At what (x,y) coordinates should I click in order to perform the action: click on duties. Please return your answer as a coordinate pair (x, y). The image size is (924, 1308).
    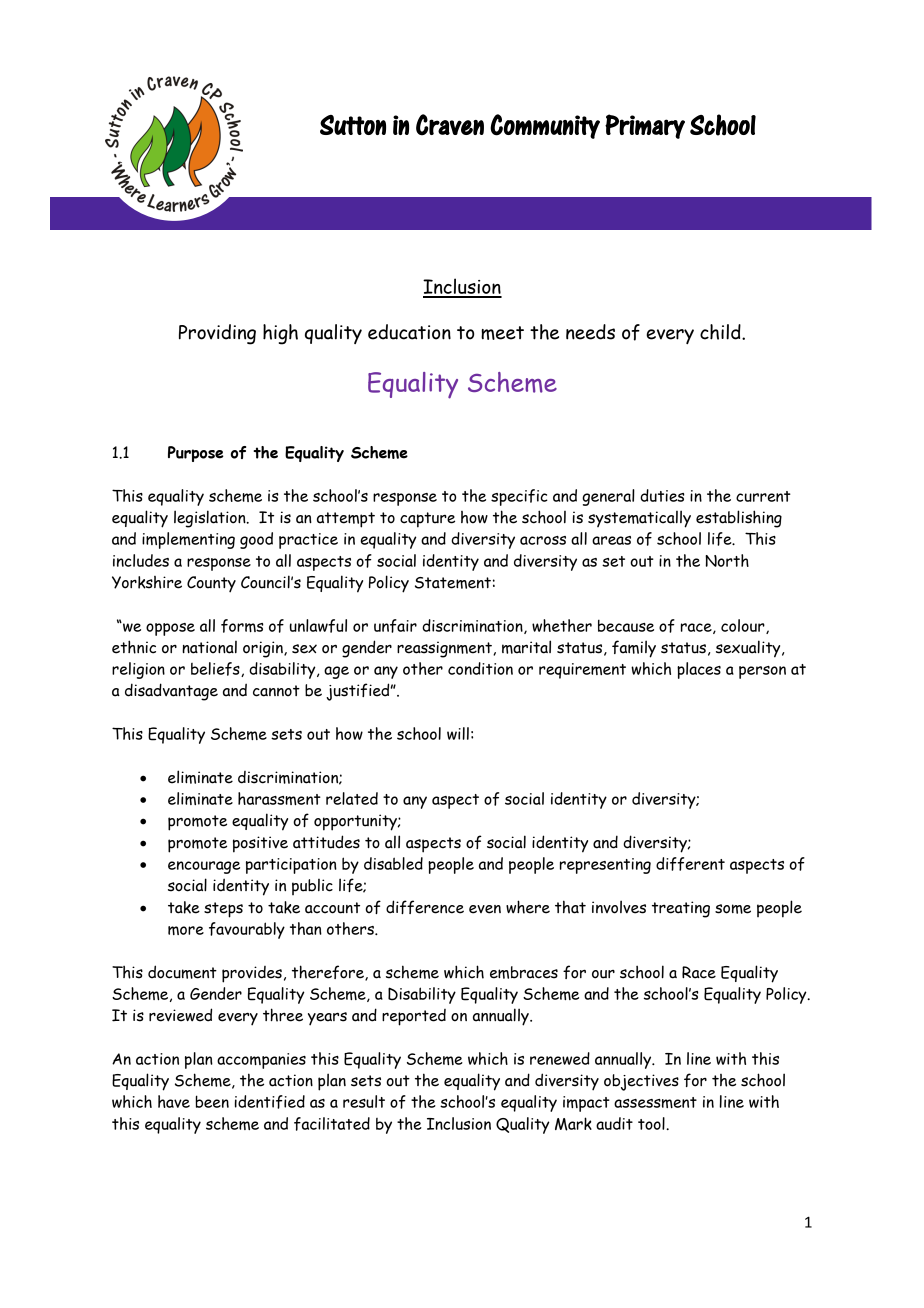
    Looking at the image, I should click on (662, 495).
